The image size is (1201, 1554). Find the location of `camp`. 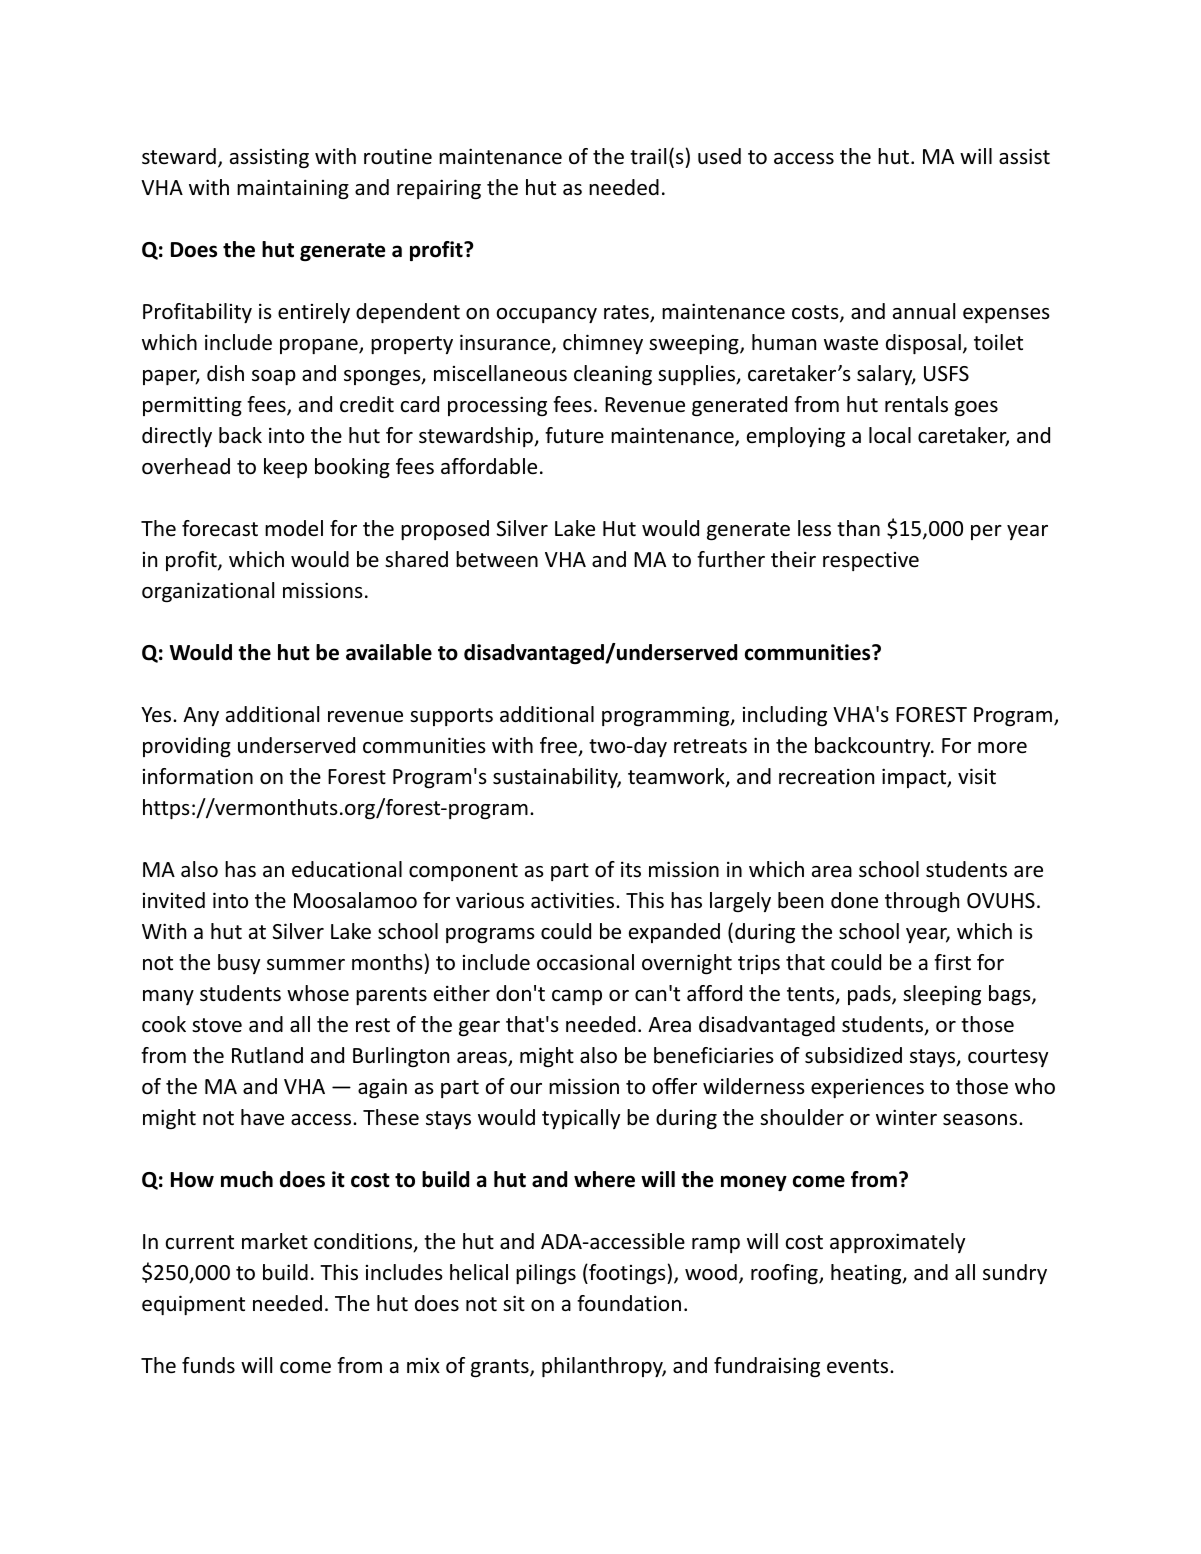

camp is located at coordinates (577, 997).
